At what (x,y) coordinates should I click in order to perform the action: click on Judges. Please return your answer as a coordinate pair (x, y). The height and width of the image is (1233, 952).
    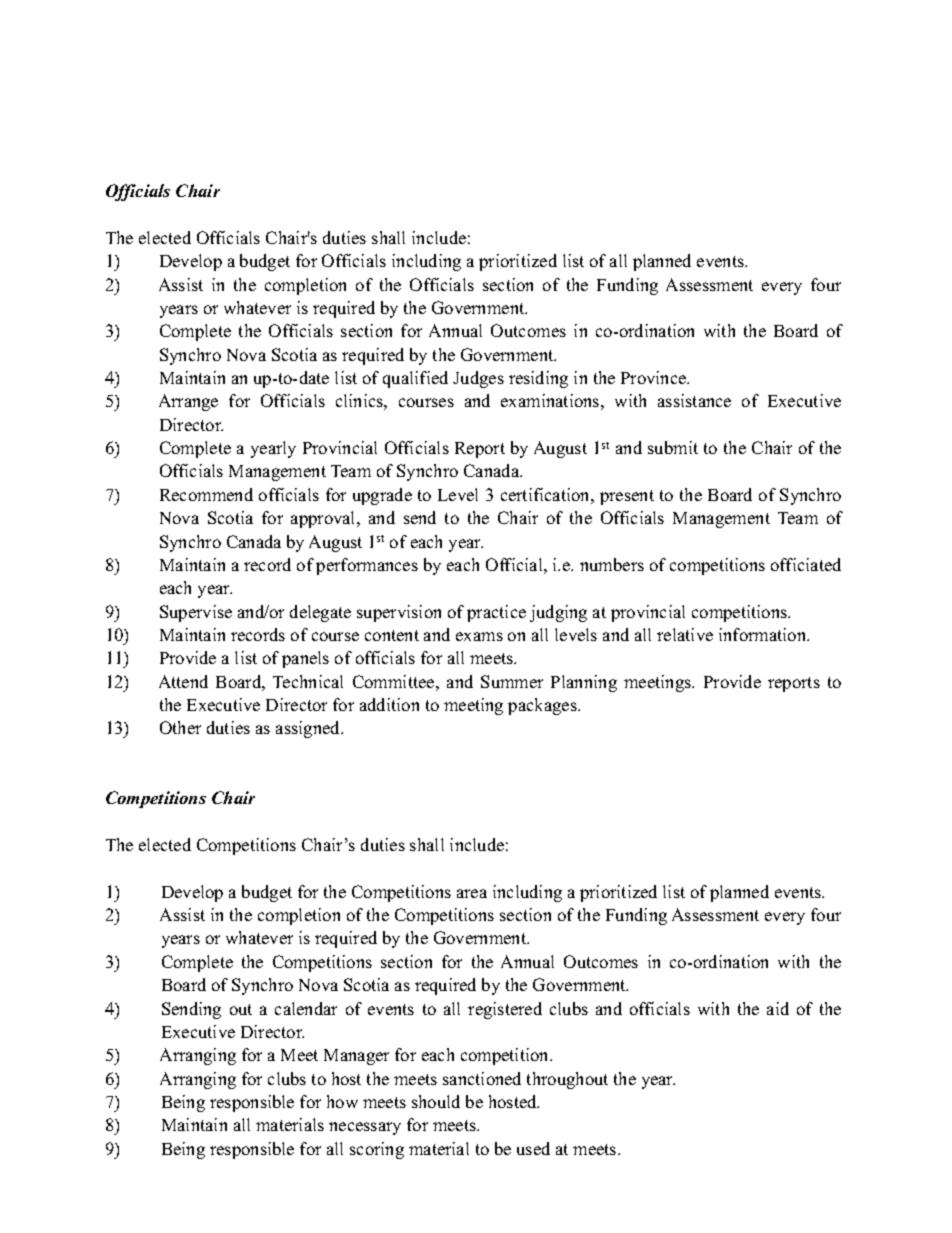
    Looking at the image, I should click on (478, 379).
